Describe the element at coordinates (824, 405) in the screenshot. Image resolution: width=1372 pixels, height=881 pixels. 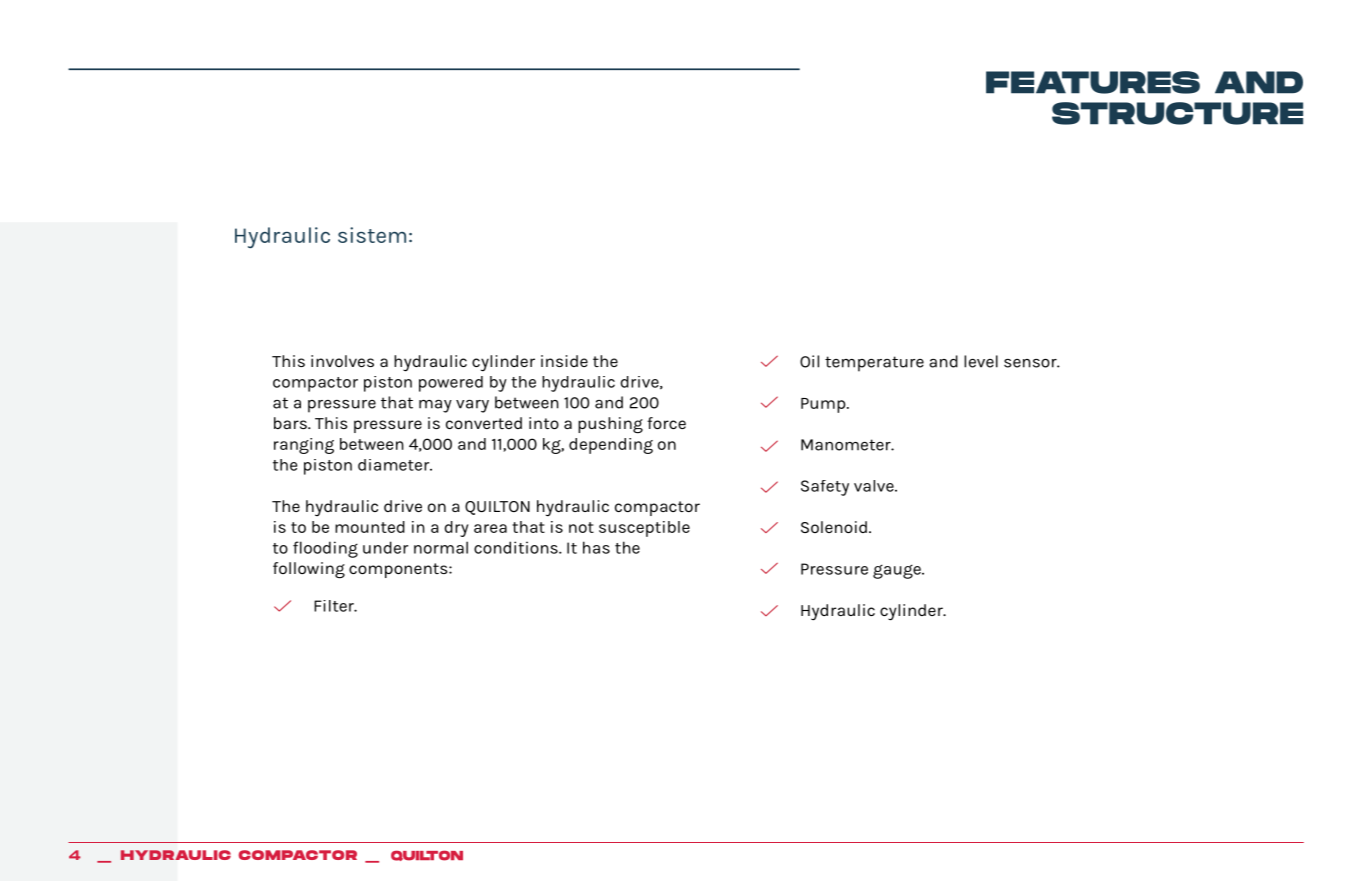
I see `Pump` at that location.
